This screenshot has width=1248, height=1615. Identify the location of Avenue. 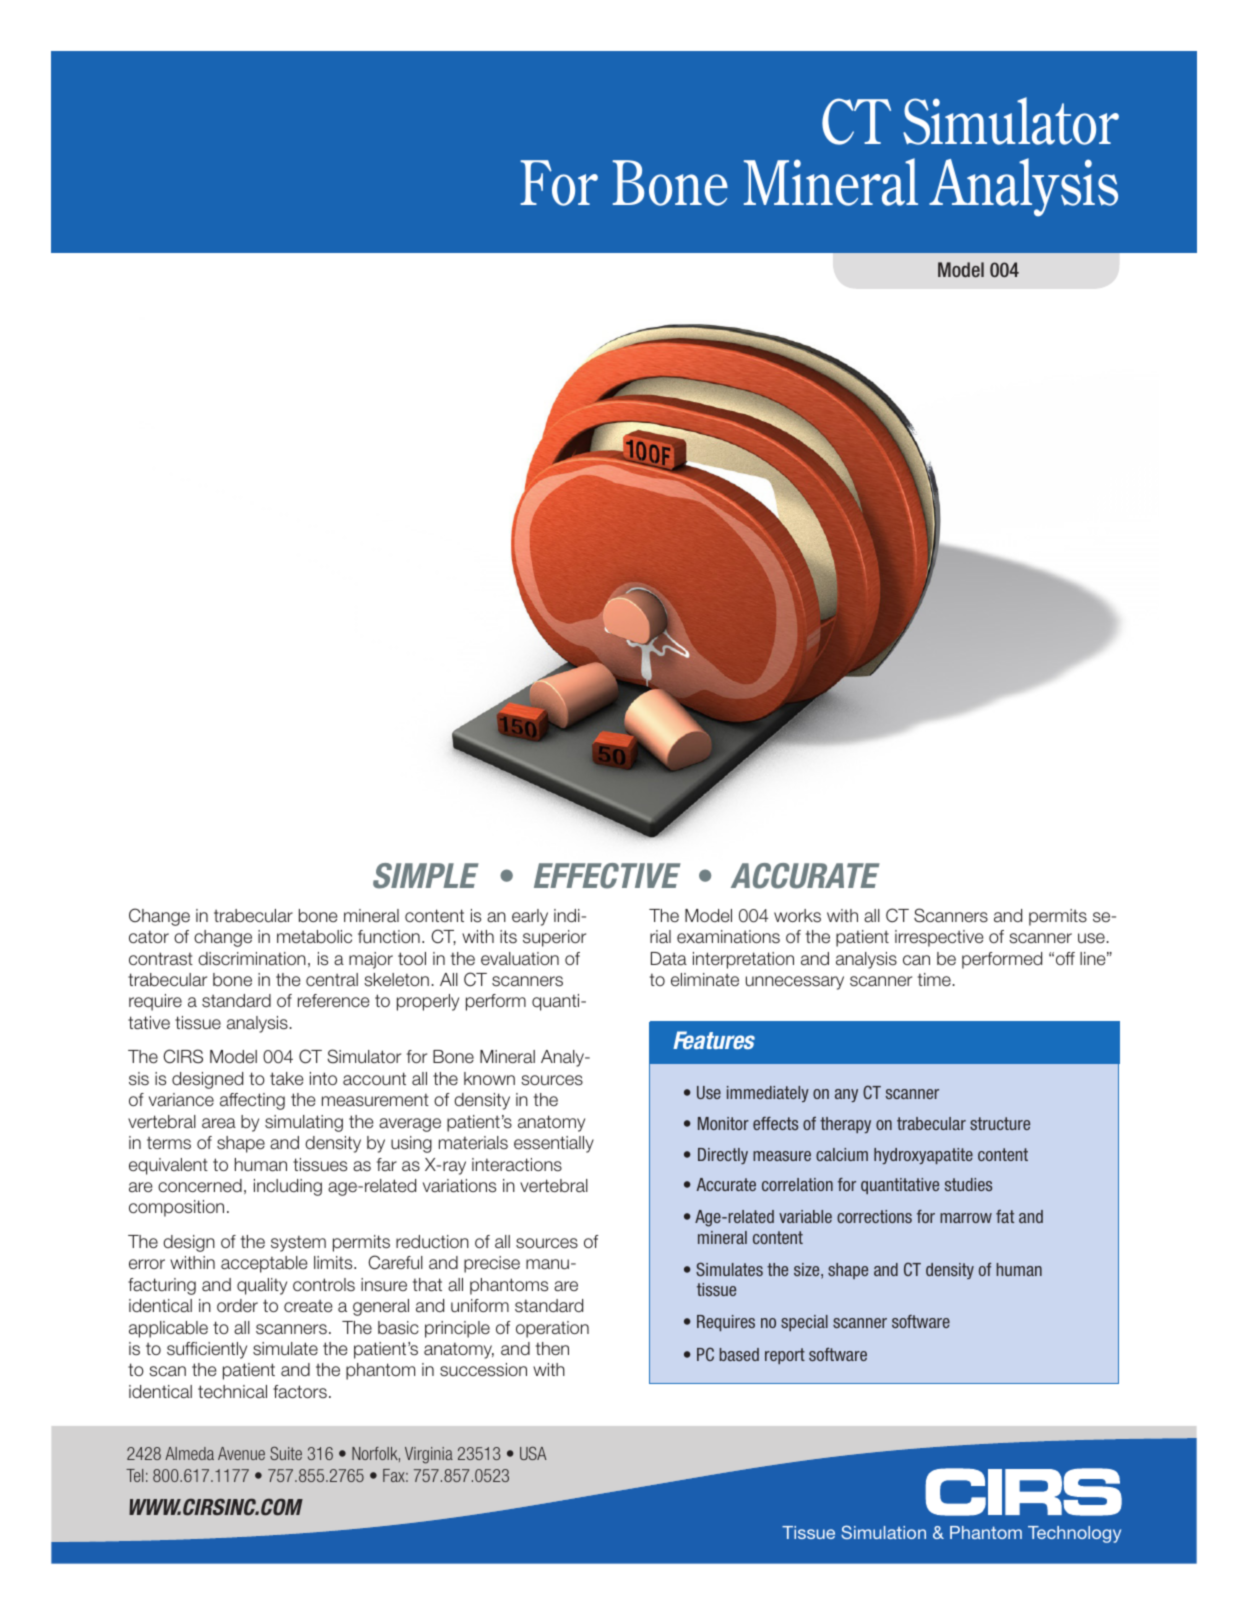
(241, 1453).
